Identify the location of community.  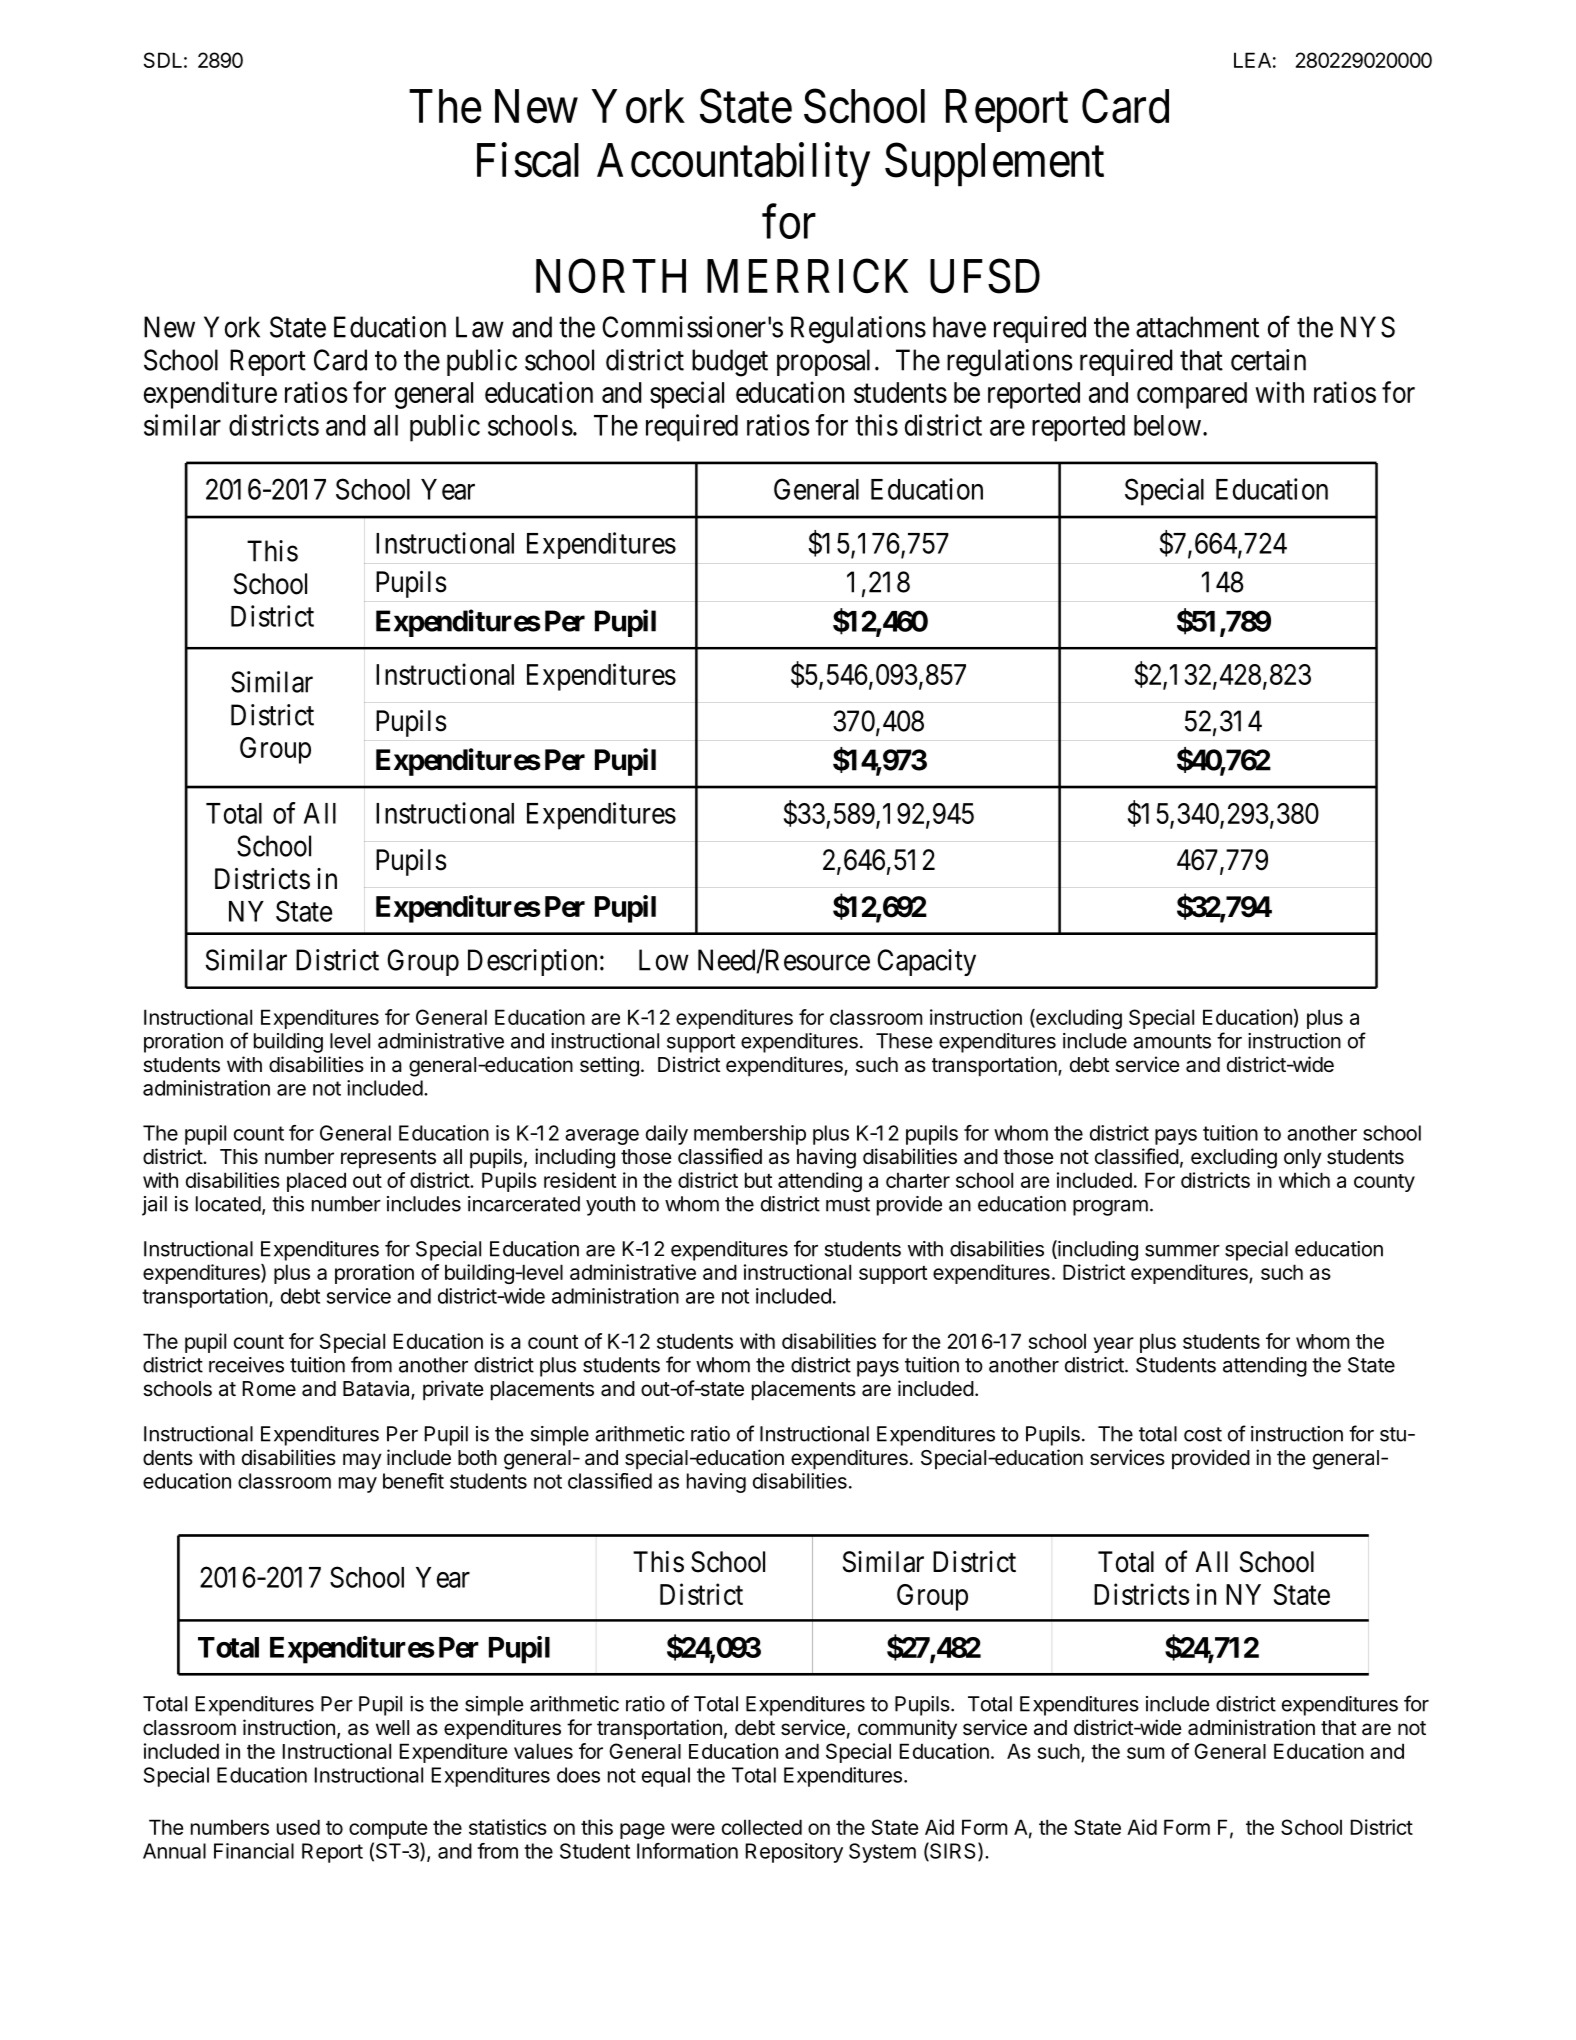
(907, 1729).
